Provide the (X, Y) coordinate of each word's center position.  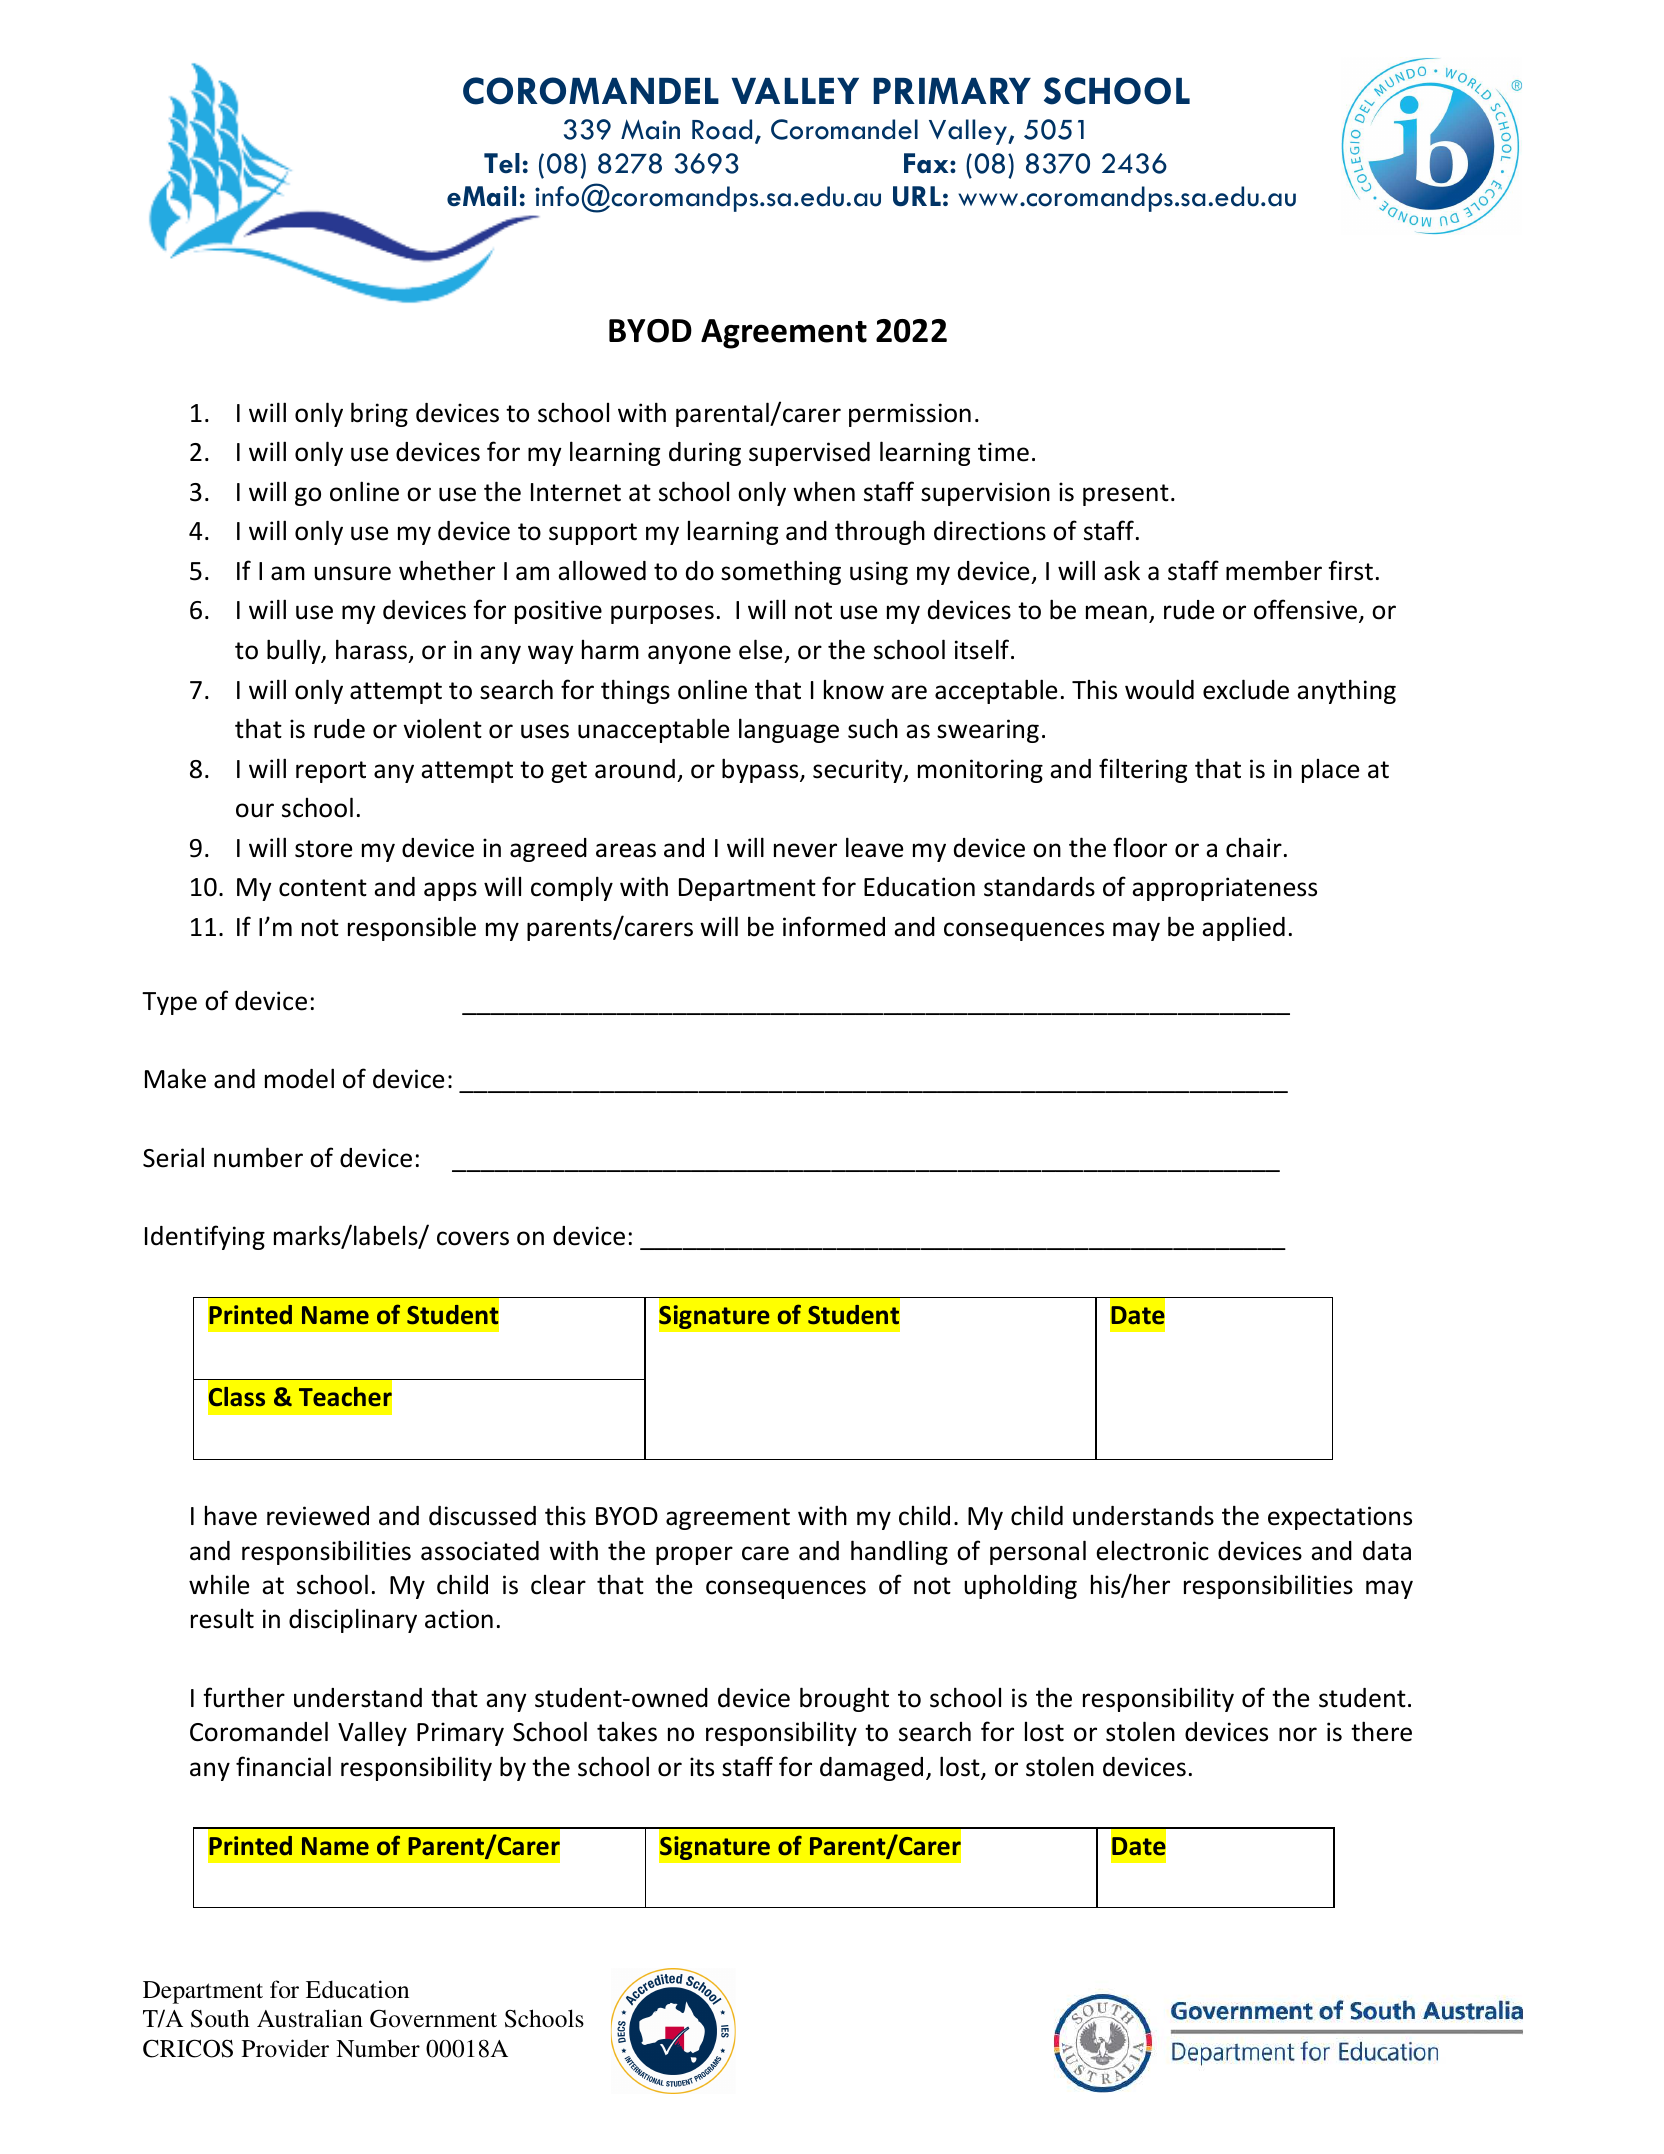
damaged (871, 1769)
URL (917, 196)
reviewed (318, 1516)
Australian (310, 2018)
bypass (761, 770)
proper (694, 1555)
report (331, 772)
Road (722, 129)
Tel (502, 163)
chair (1254, 848)
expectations (1340, 1518)
